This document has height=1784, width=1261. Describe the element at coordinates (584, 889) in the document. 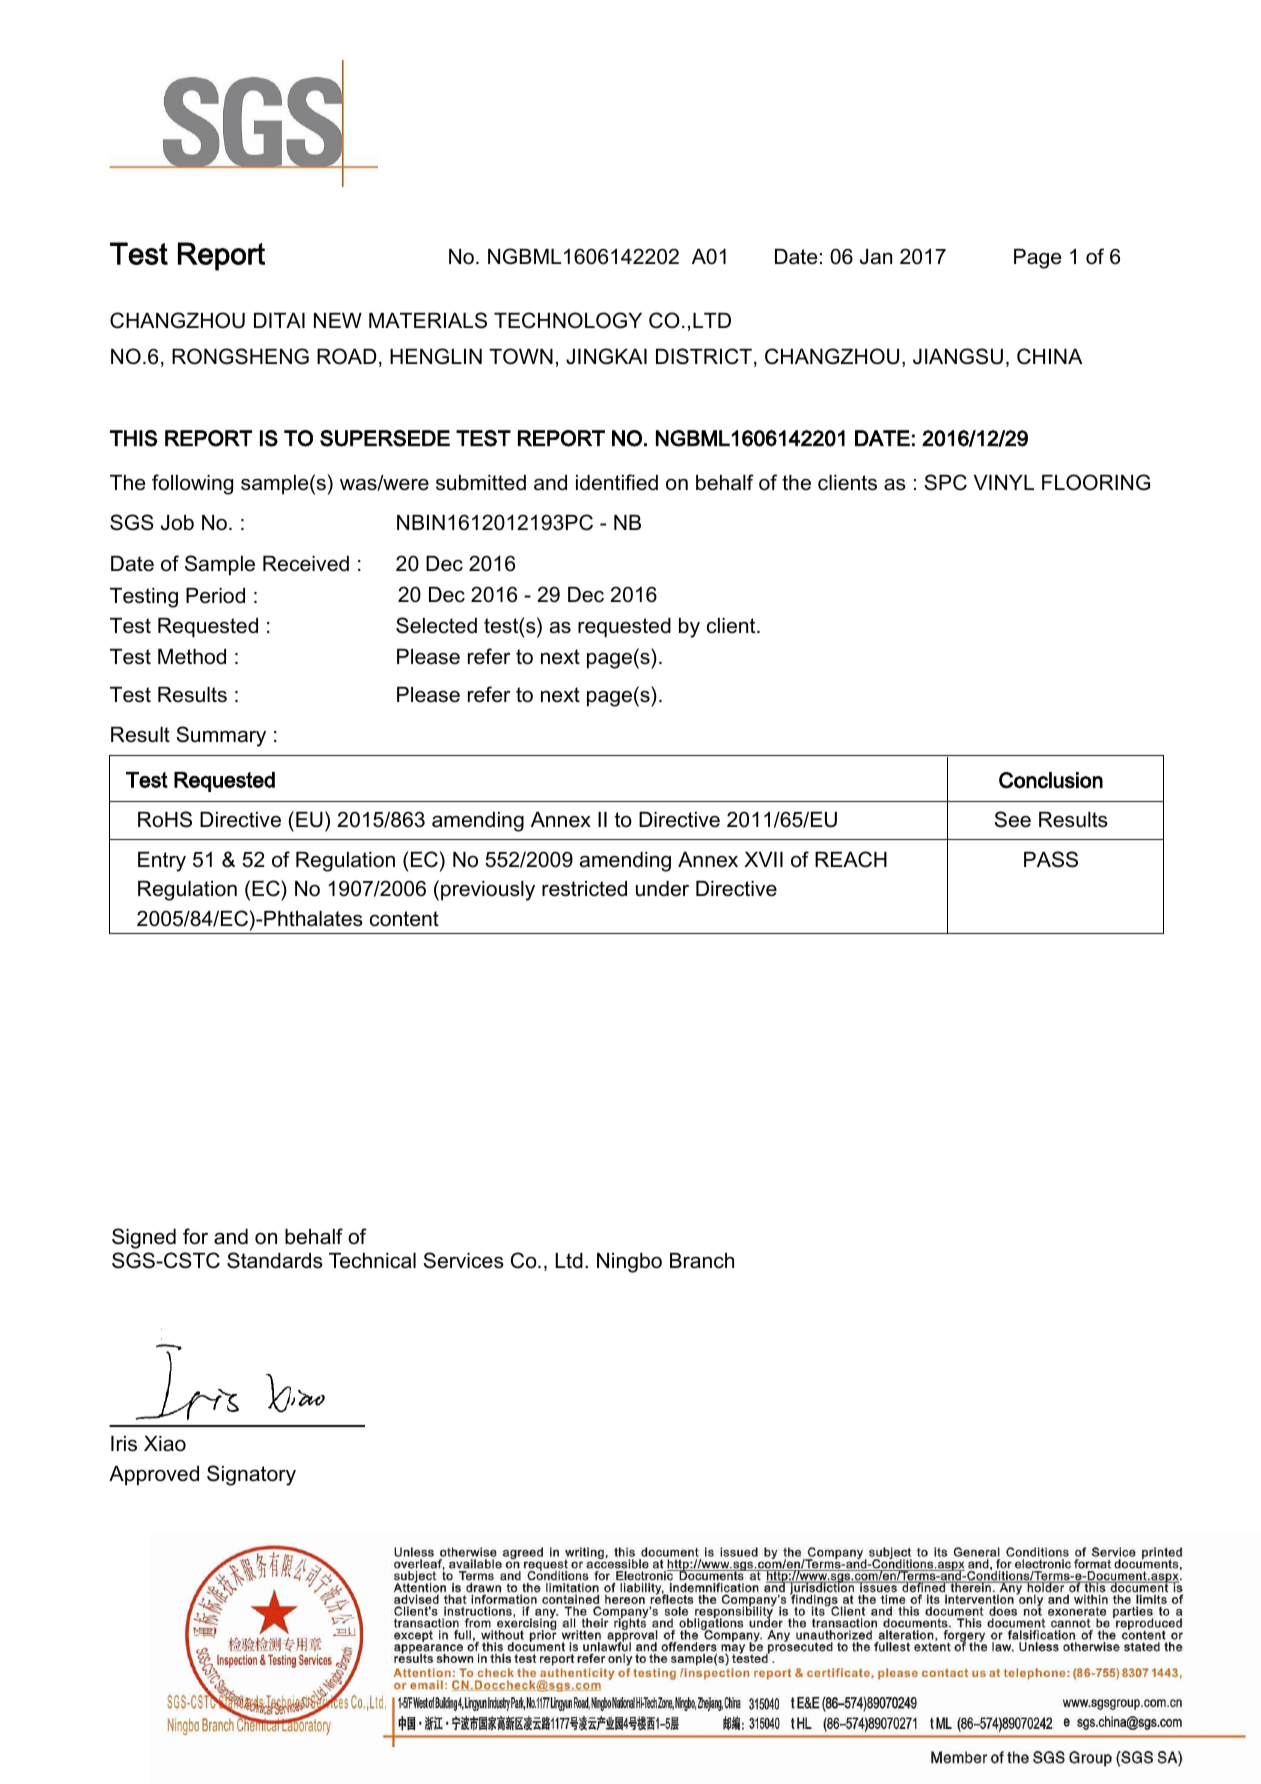

I see `restricted` at that location.
